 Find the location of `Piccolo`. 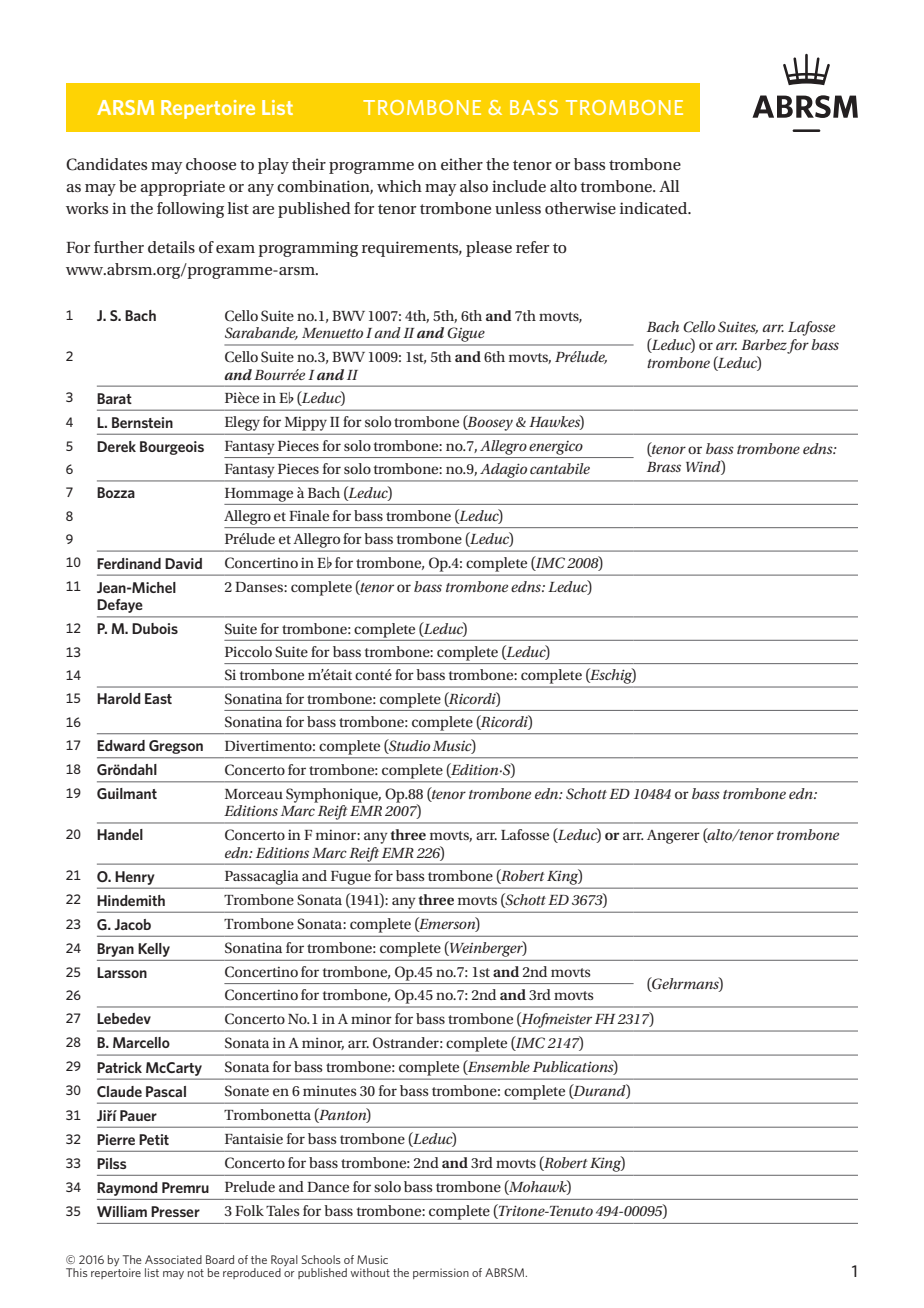

Piccolo is located at coordinates (248, 651).
